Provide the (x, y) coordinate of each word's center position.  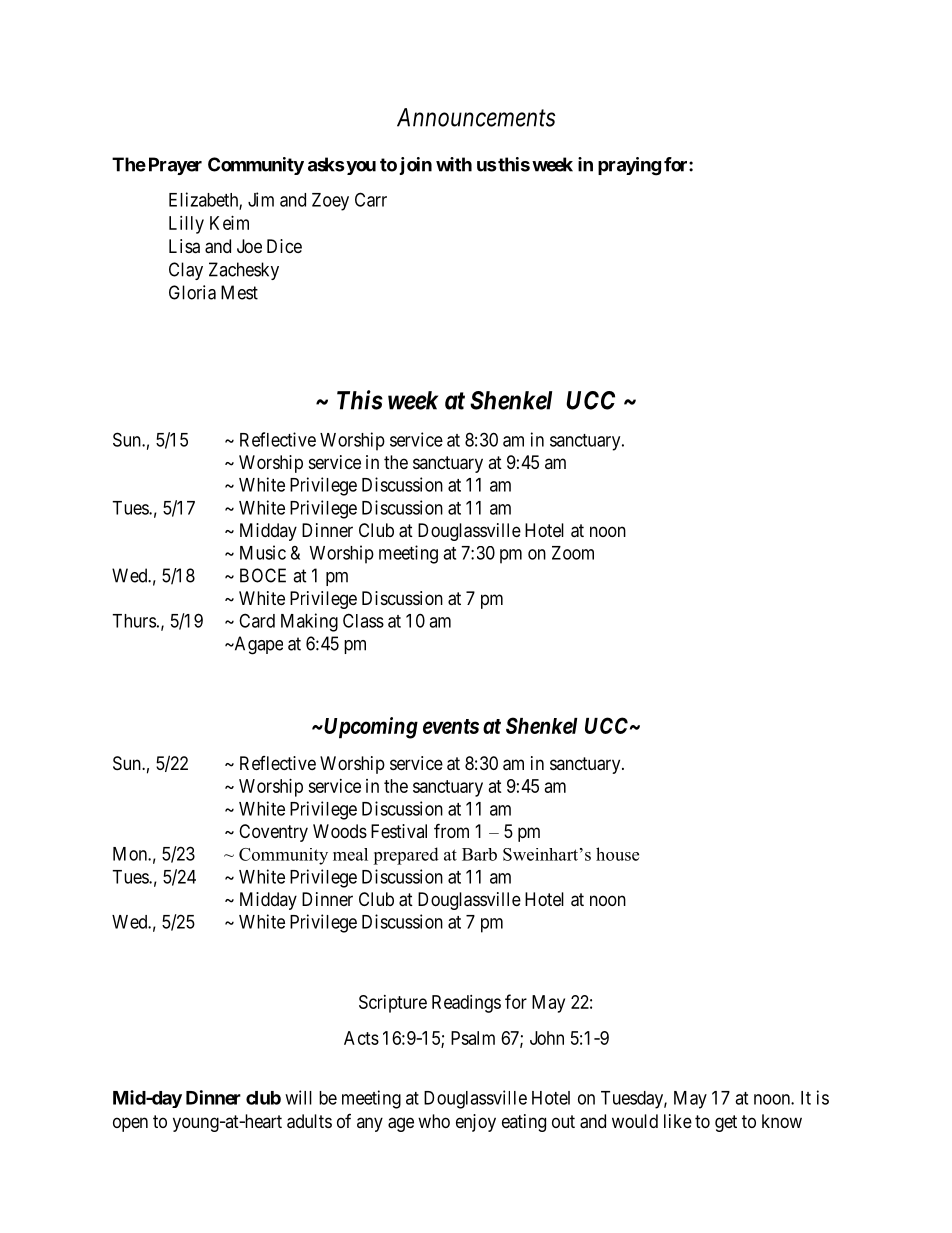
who (434, 1121)
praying (629, 166)
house (617, 854)
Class (363, 620)
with (454, 164)
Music (263, 552)
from (451, 830)
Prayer (175, 166)
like (678, 1121)
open (130, 1124)
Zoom (573, 553)
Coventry (273, 833)
